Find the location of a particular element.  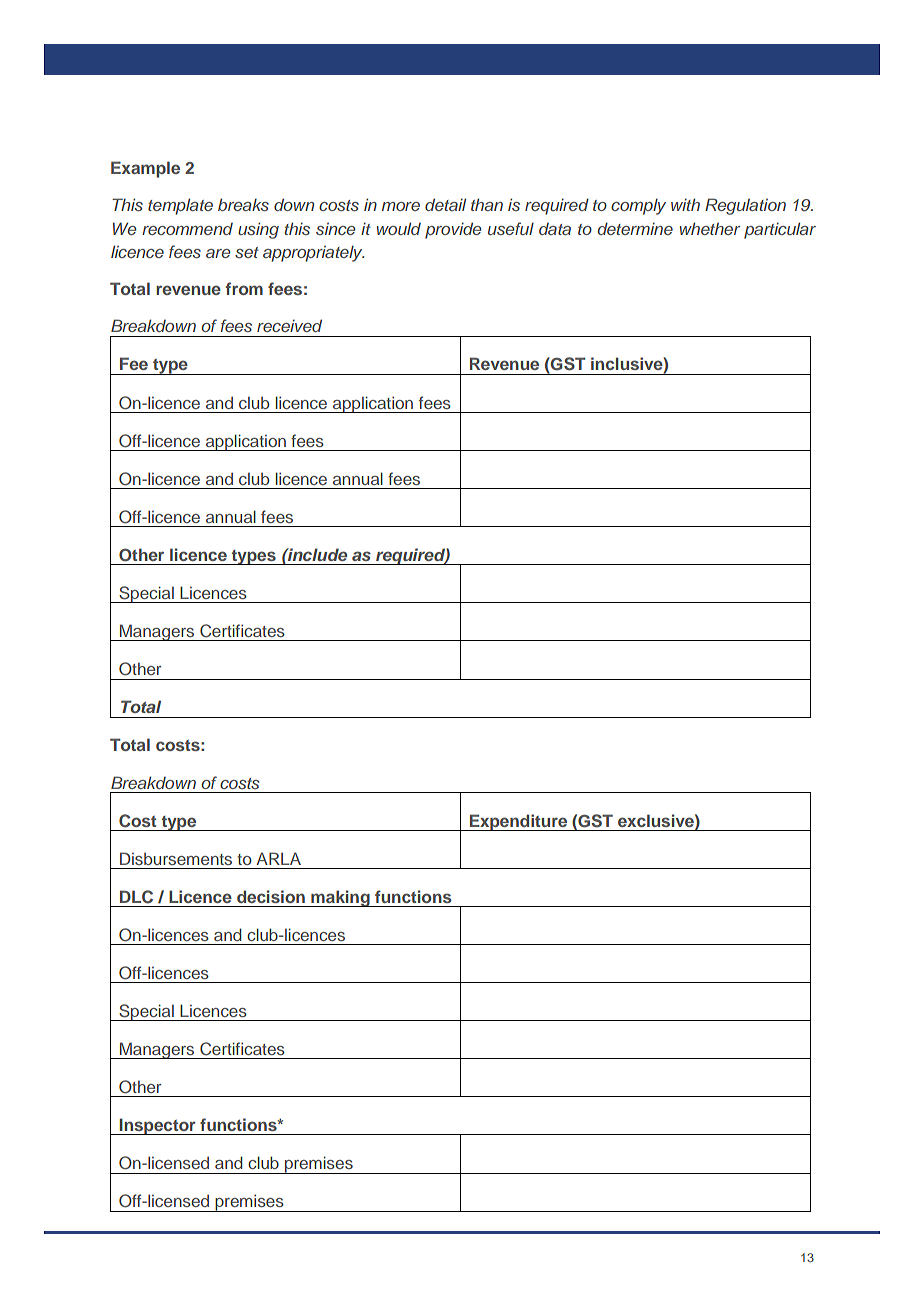

received is located at coordinates (289, 325).
